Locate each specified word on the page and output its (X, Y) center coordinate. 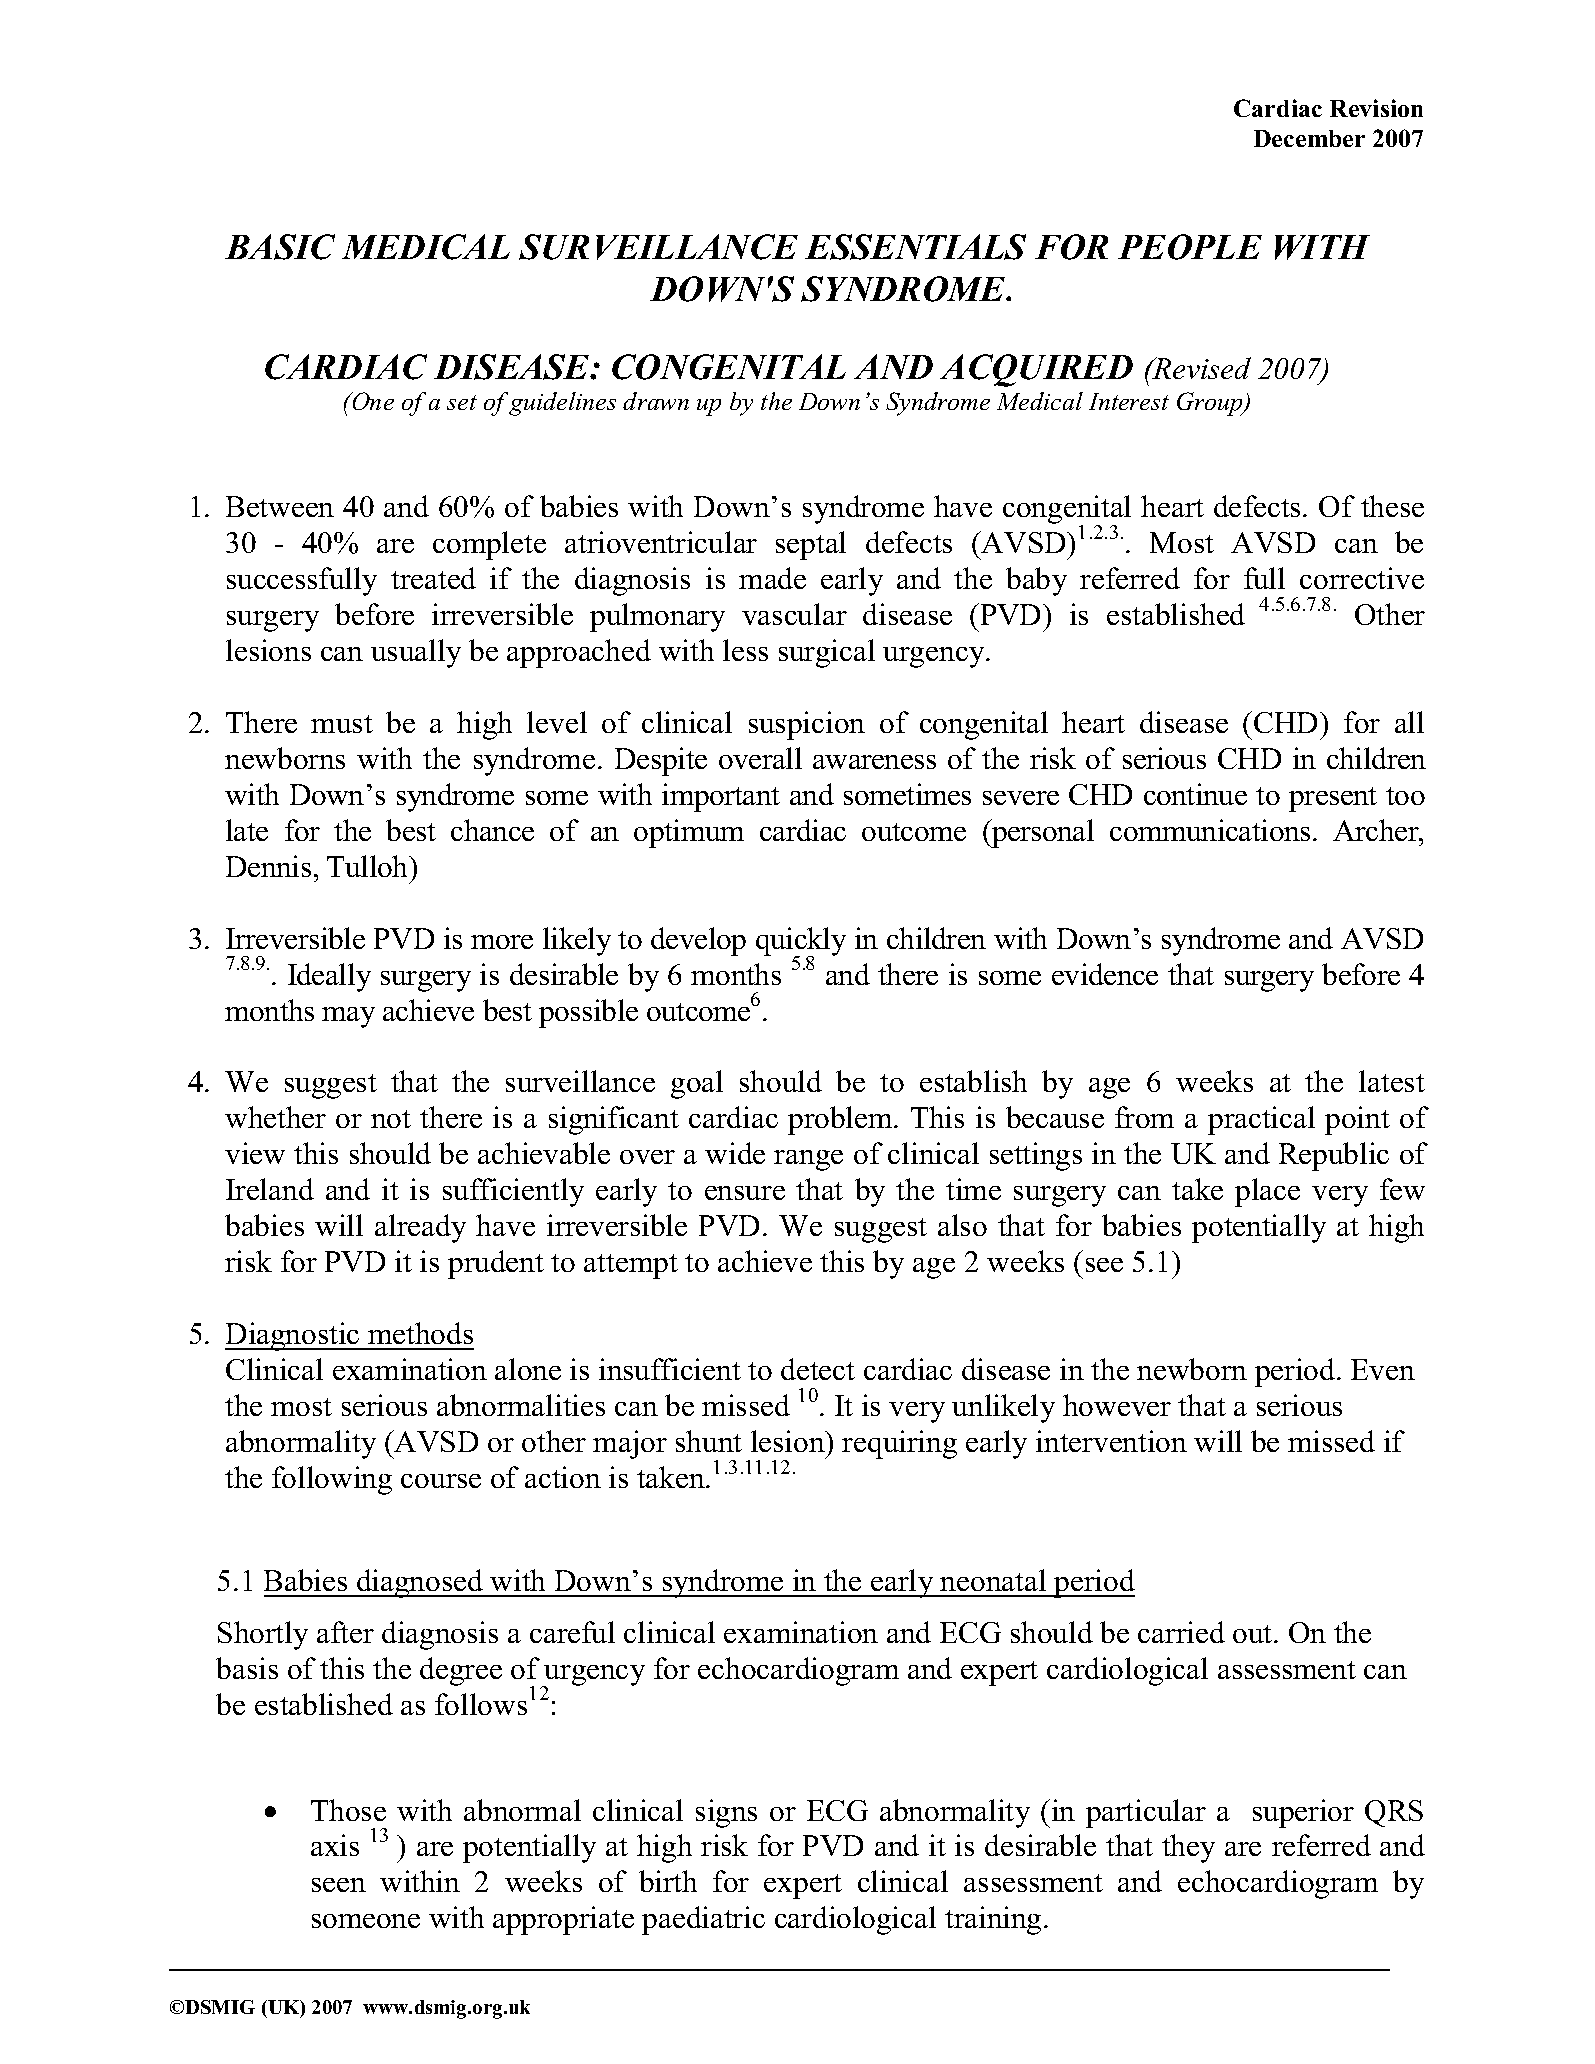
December (1309, 138)
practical (1261, 1120)
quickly (801, 942)
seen (339, 1885)
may (348, 1017)
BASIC (280, 247)
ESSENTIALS (915, 247)
